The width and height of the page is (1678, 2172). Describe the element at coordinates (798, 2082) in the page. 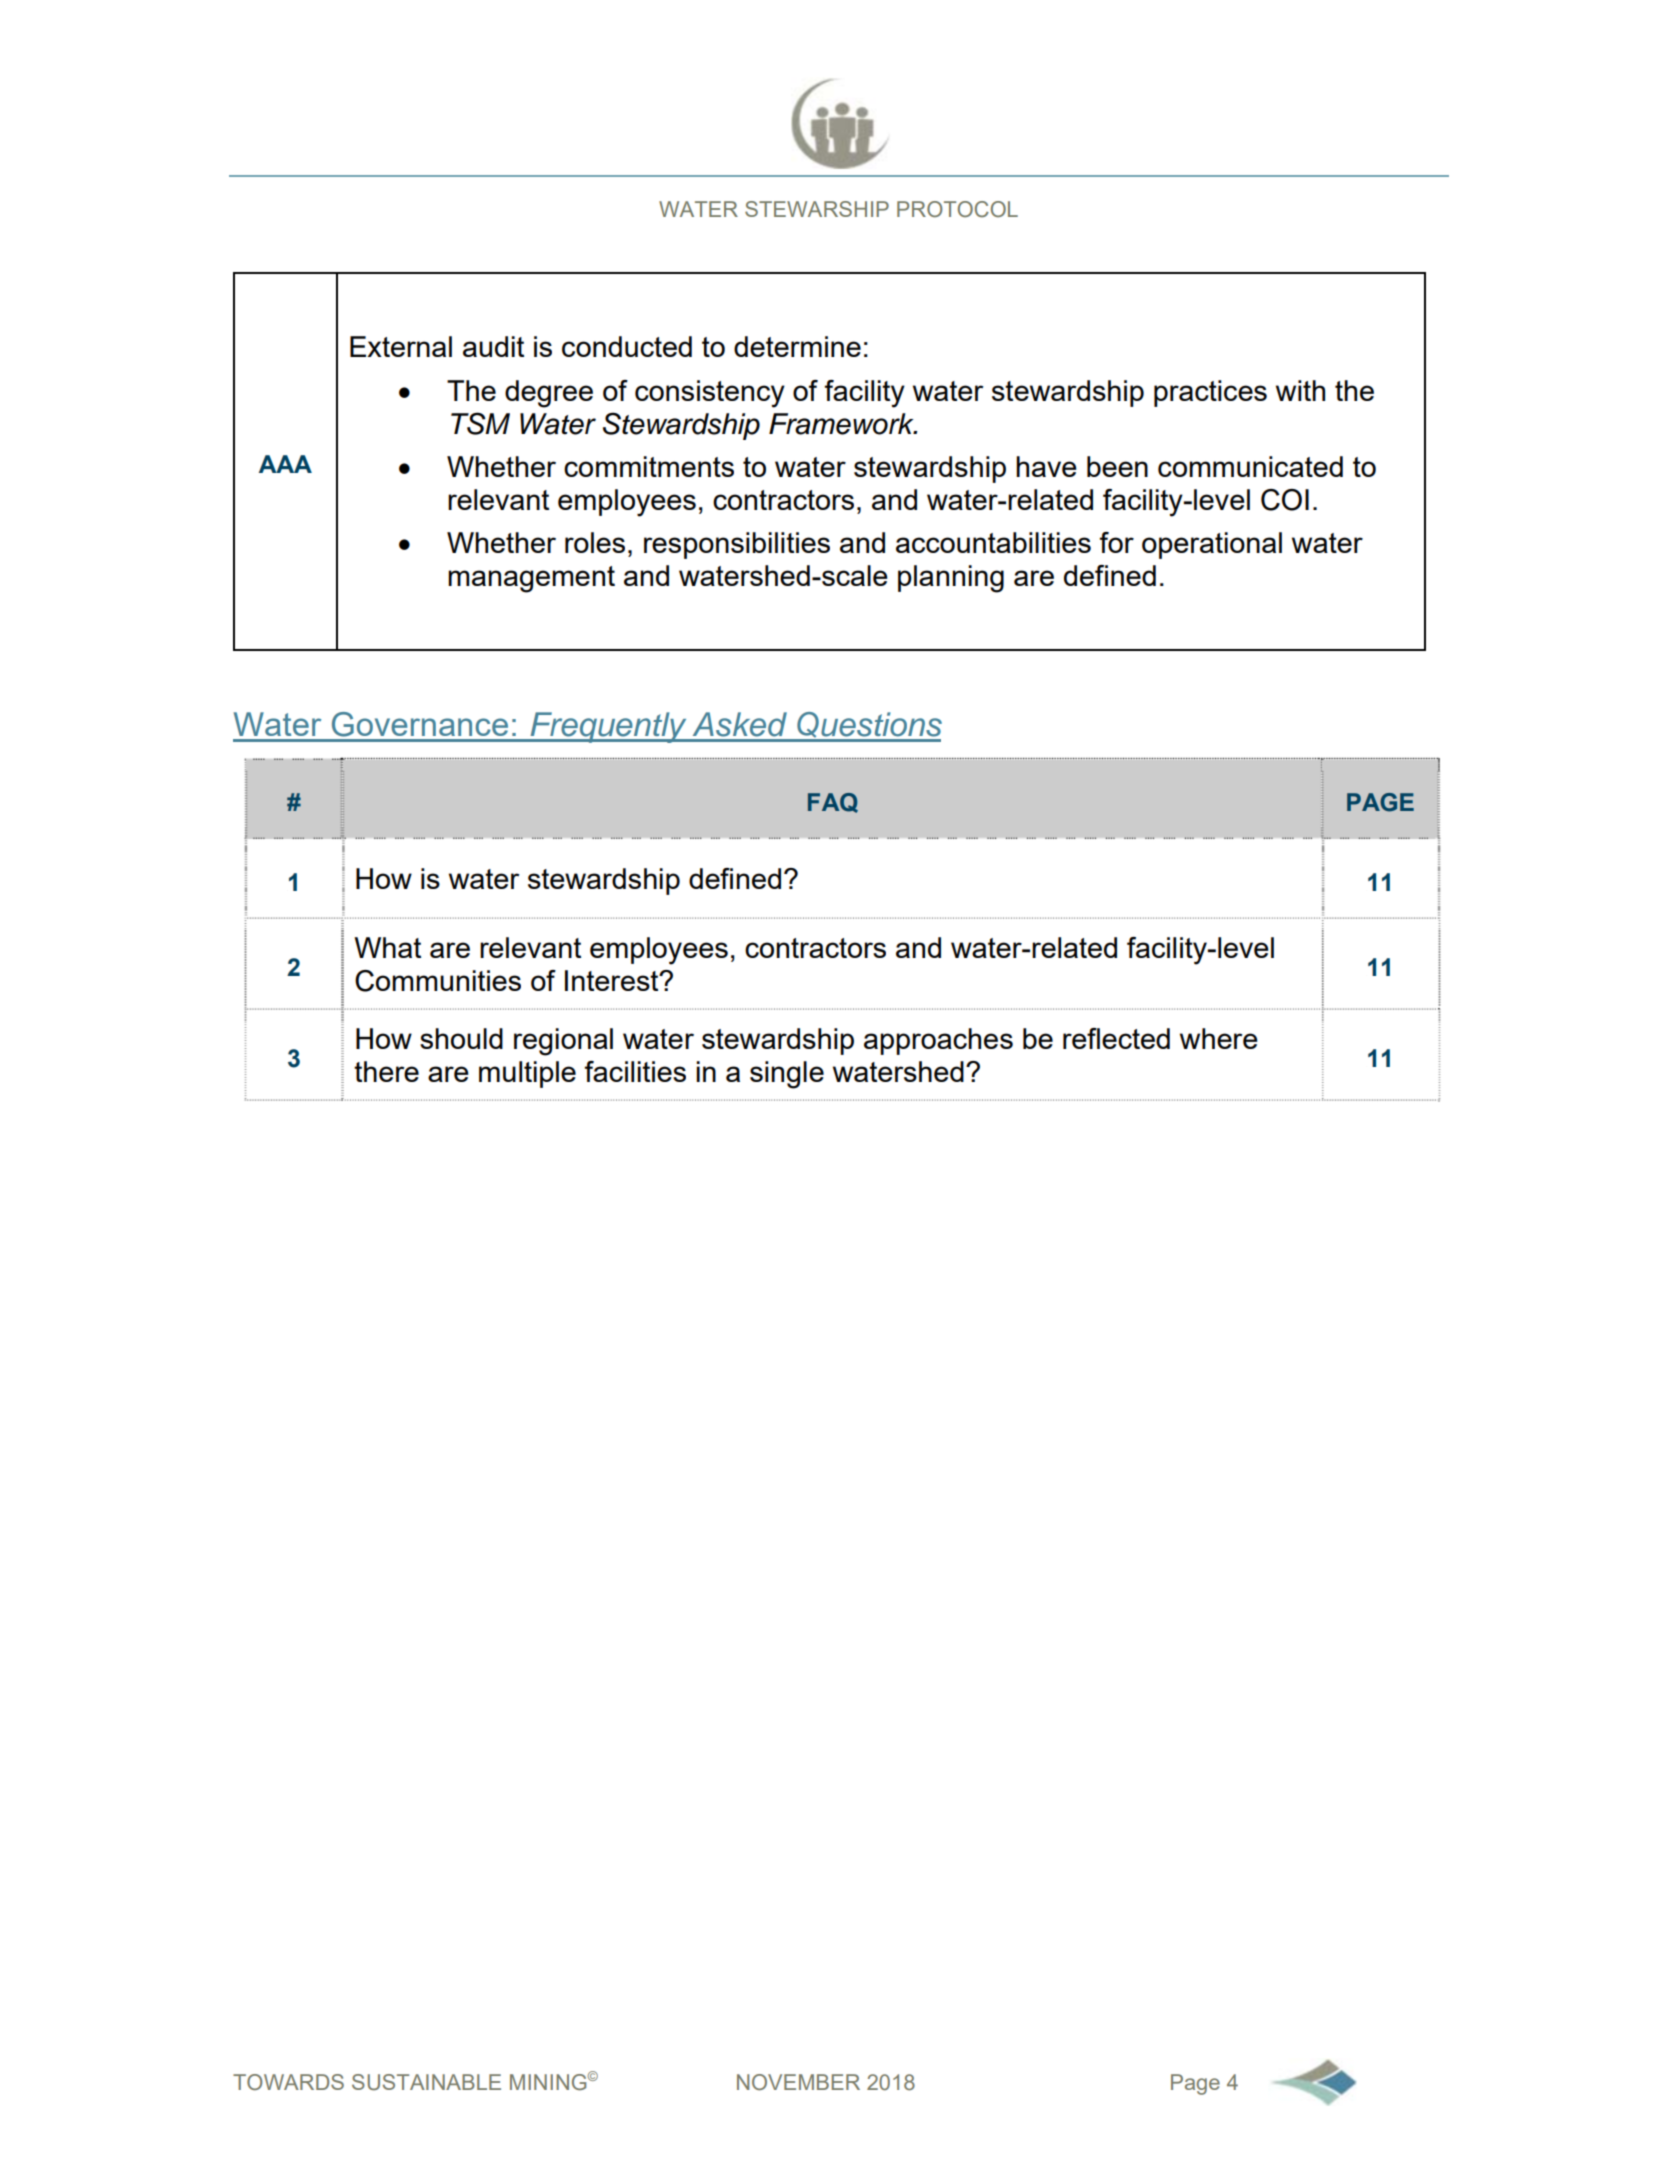

I see `NOVEMBER` at that location.
